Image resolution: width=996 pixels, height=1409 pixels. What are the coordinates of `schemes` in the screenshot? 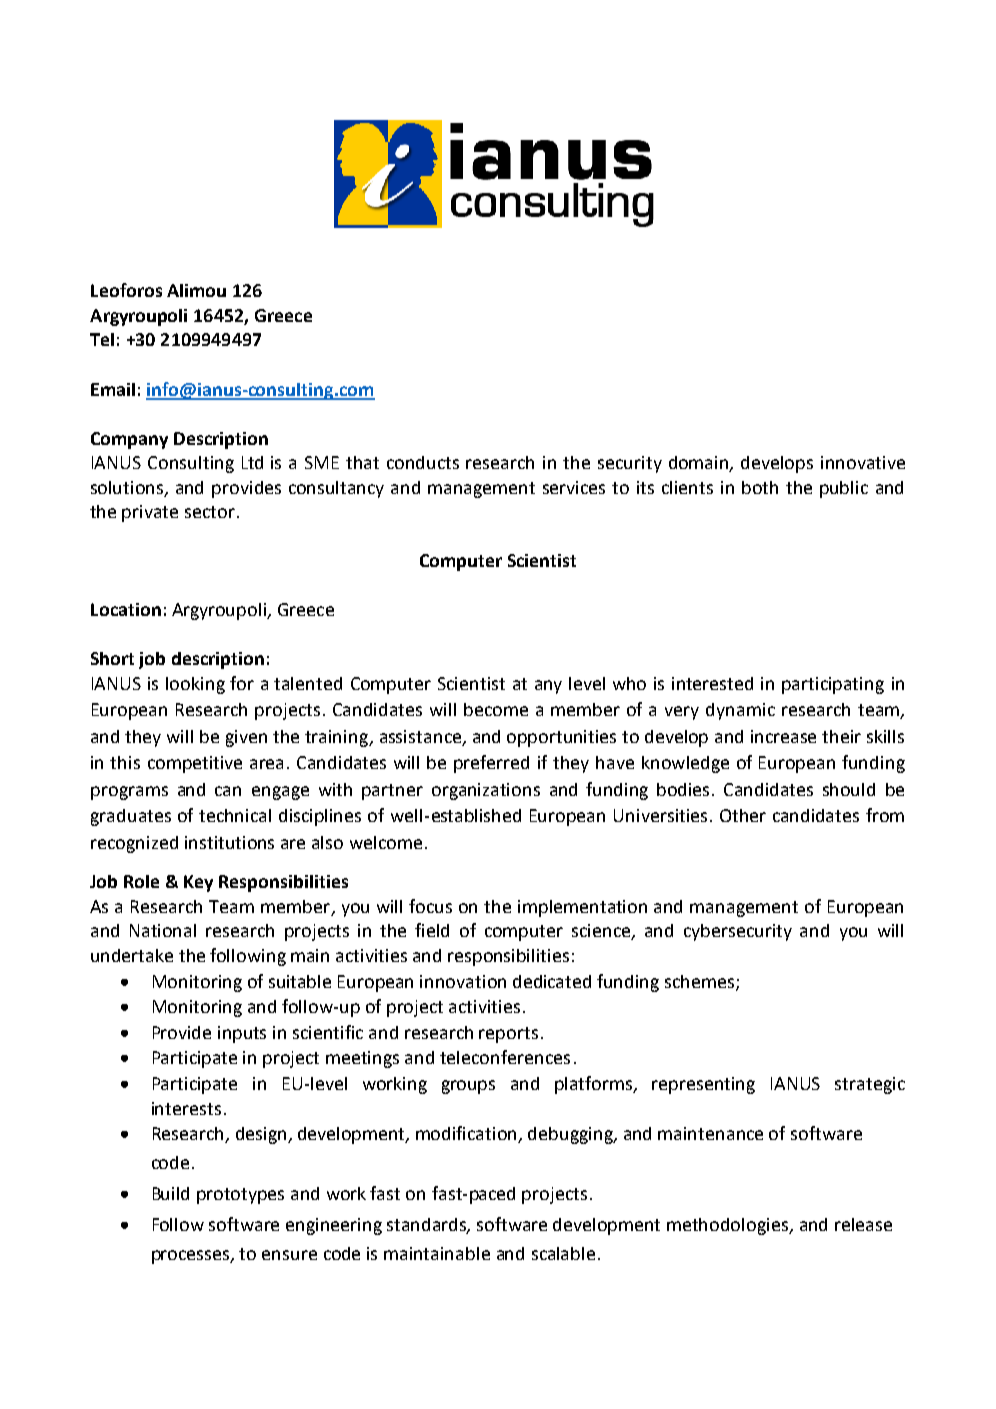 It's located at (701, 982).
